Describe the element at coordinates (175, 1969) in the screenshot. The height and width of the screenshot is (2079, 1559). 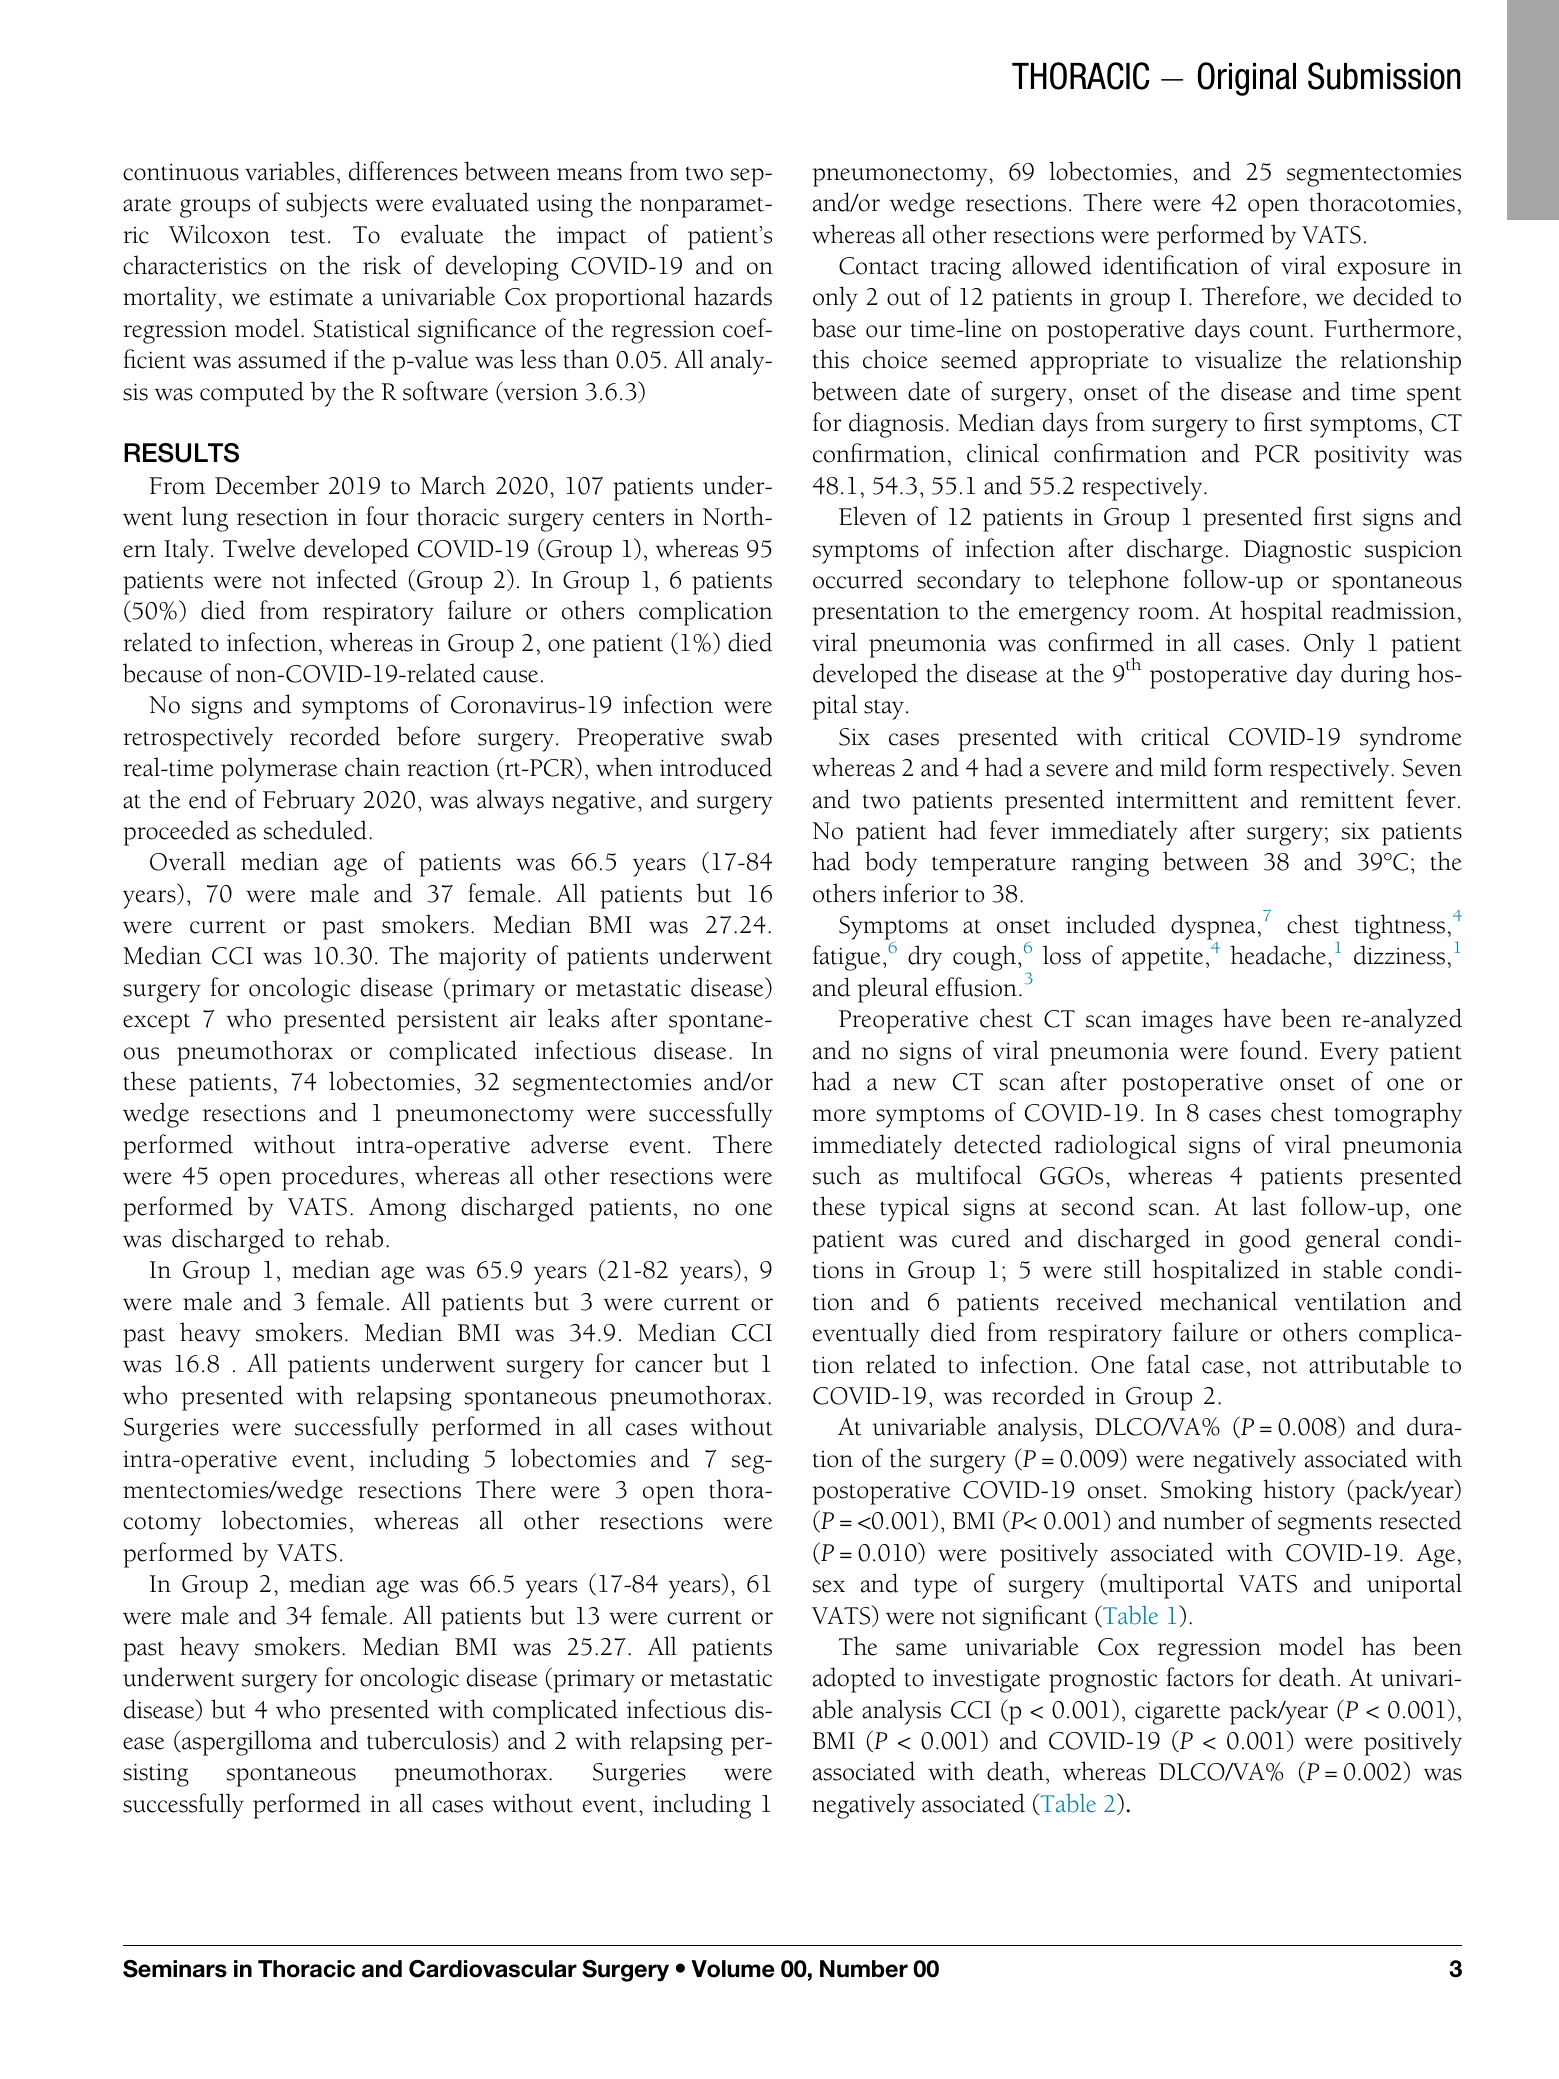
I see `Seminars` at that location.
